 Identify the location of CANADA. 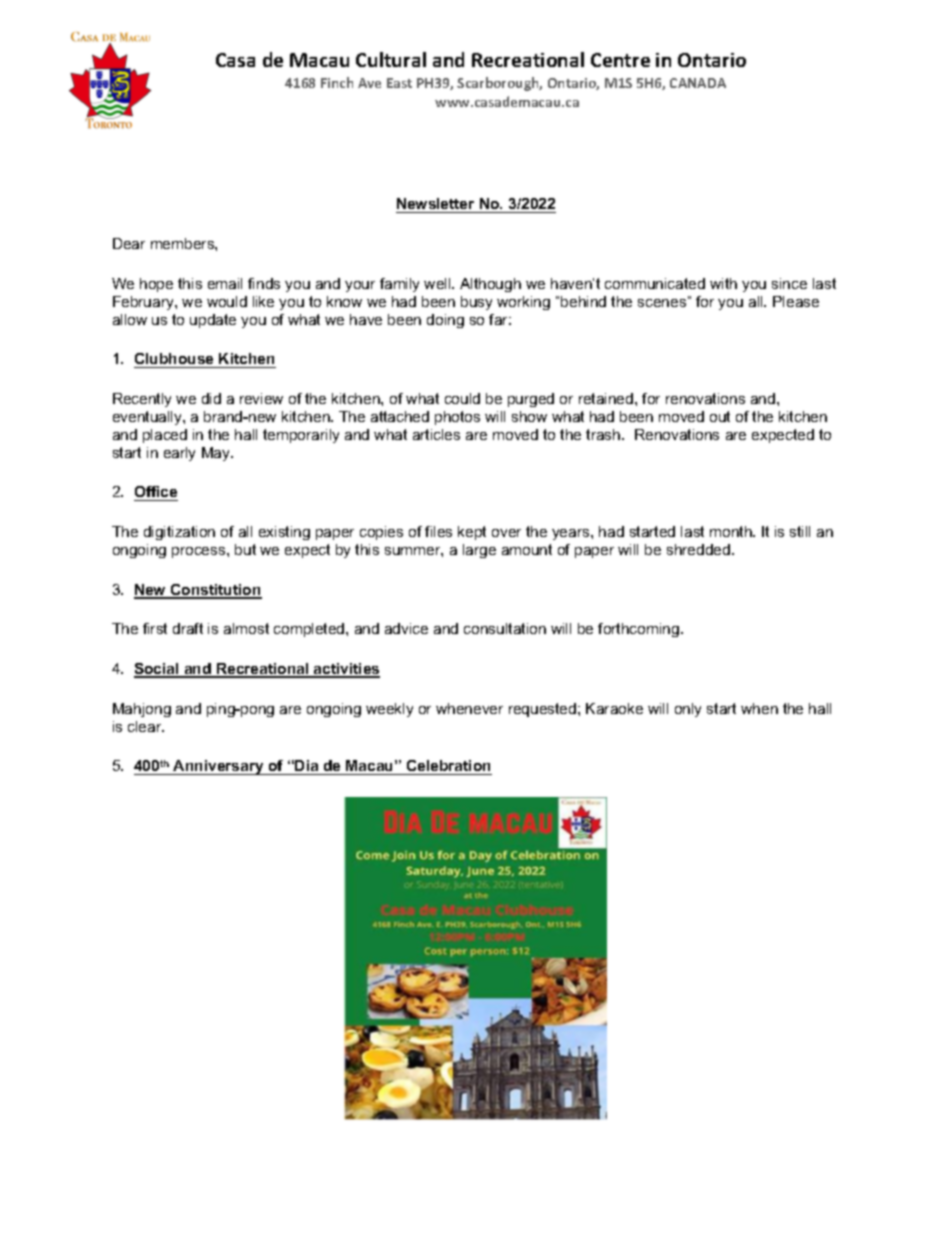
(698, 83).
